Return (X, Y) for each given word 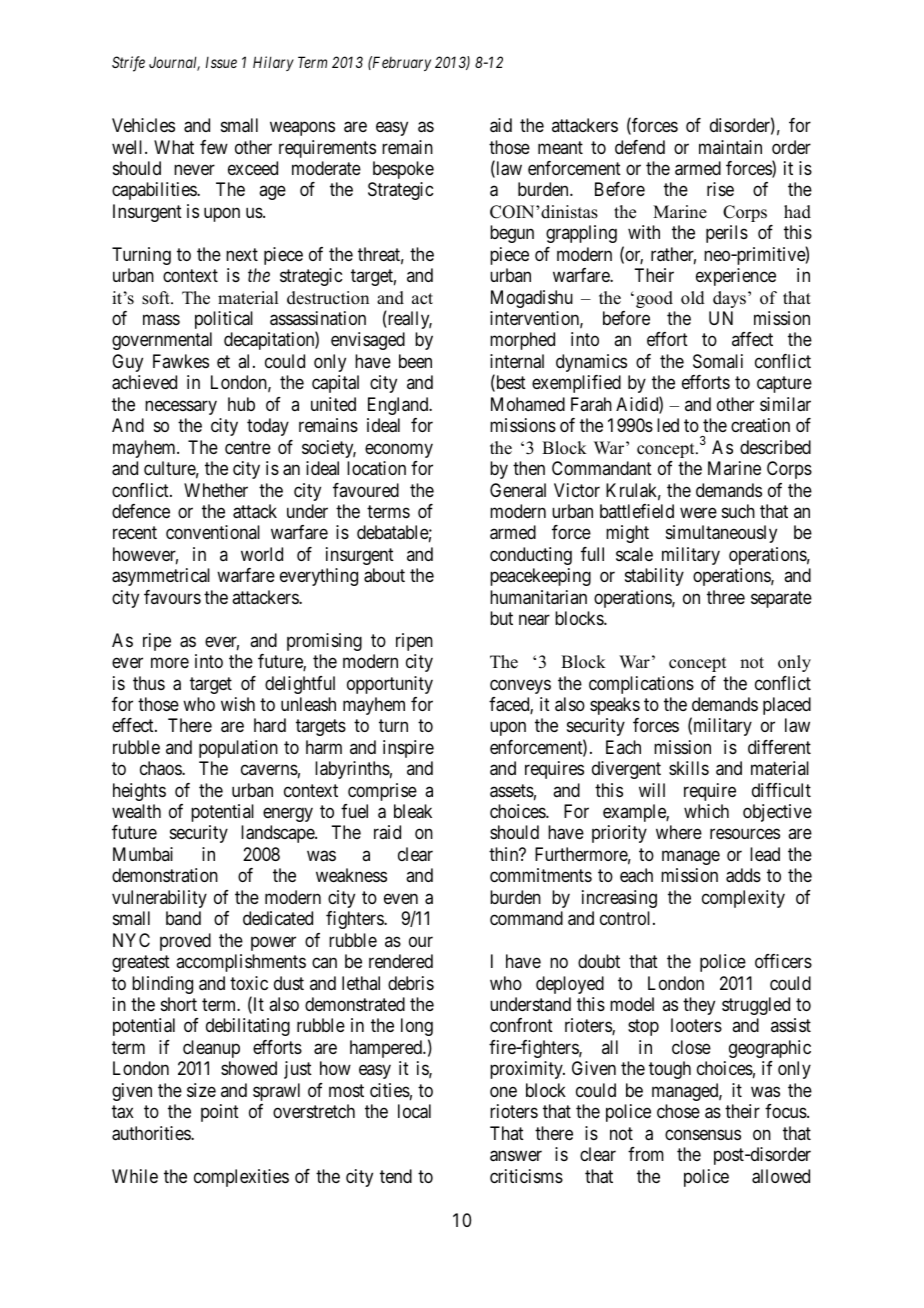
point (220, 1113)
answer (516, 1156)
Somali (718, 361)
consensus (703, 1134)
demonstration (165, 875)
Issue (221, 62)
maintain (730, 147)
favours (172, 597)
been (415, 361)
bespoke (403, 170)
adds (743, 875)
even (401, 898)
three (726, 597)
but (501, 618)
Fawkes (181, 361)
